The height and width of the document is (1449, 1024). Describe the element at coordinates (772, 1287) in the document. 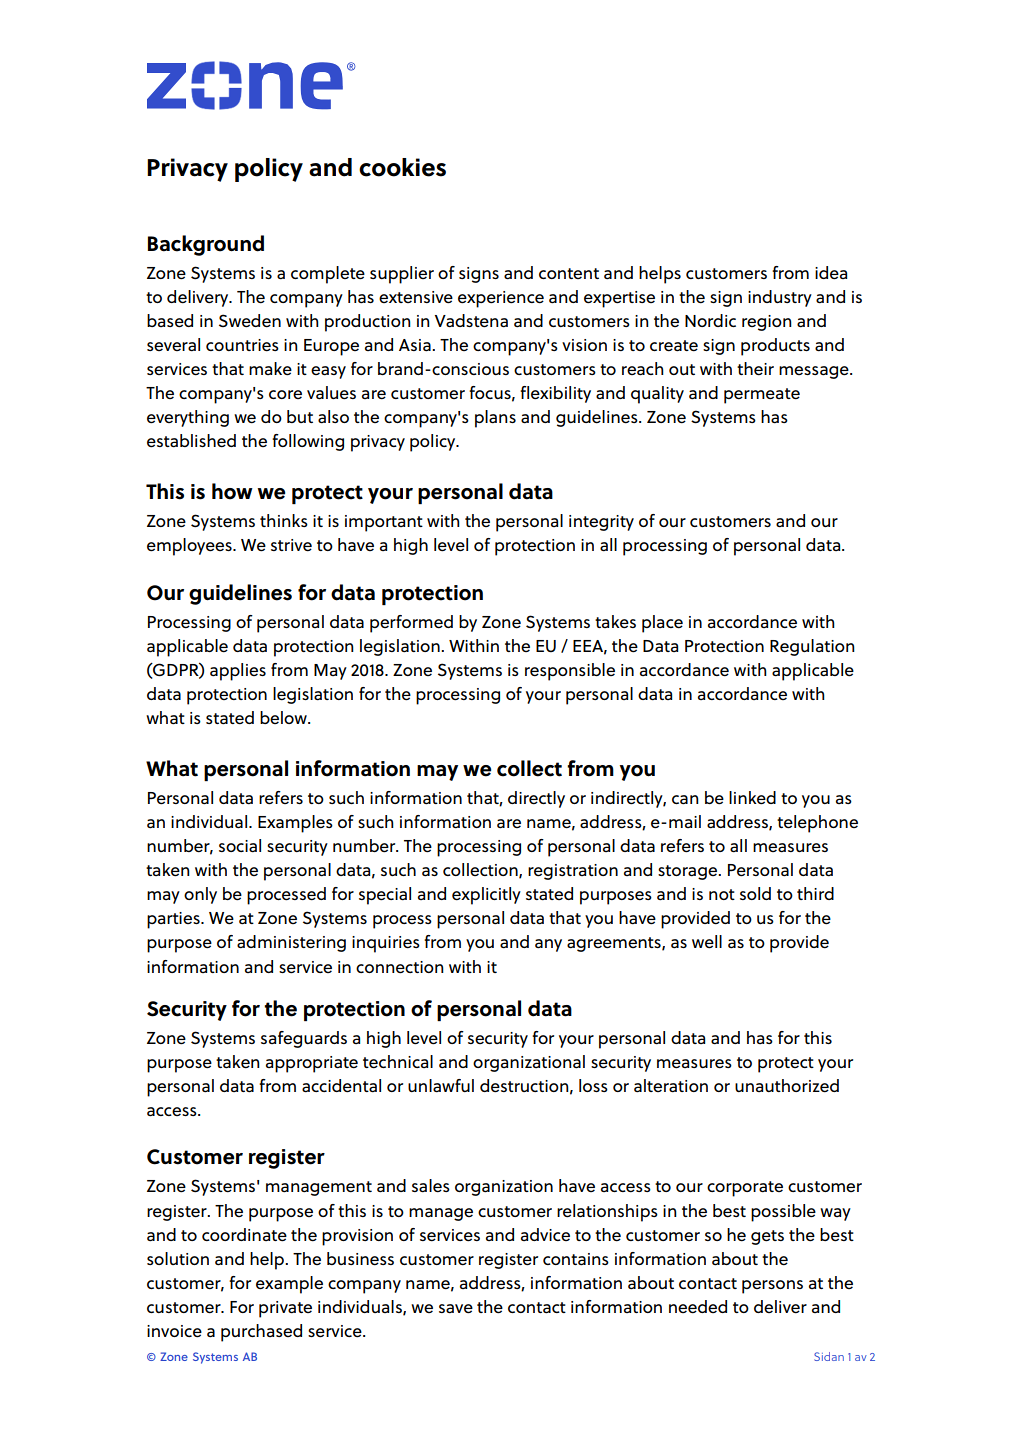

I see `persons` at that location.
